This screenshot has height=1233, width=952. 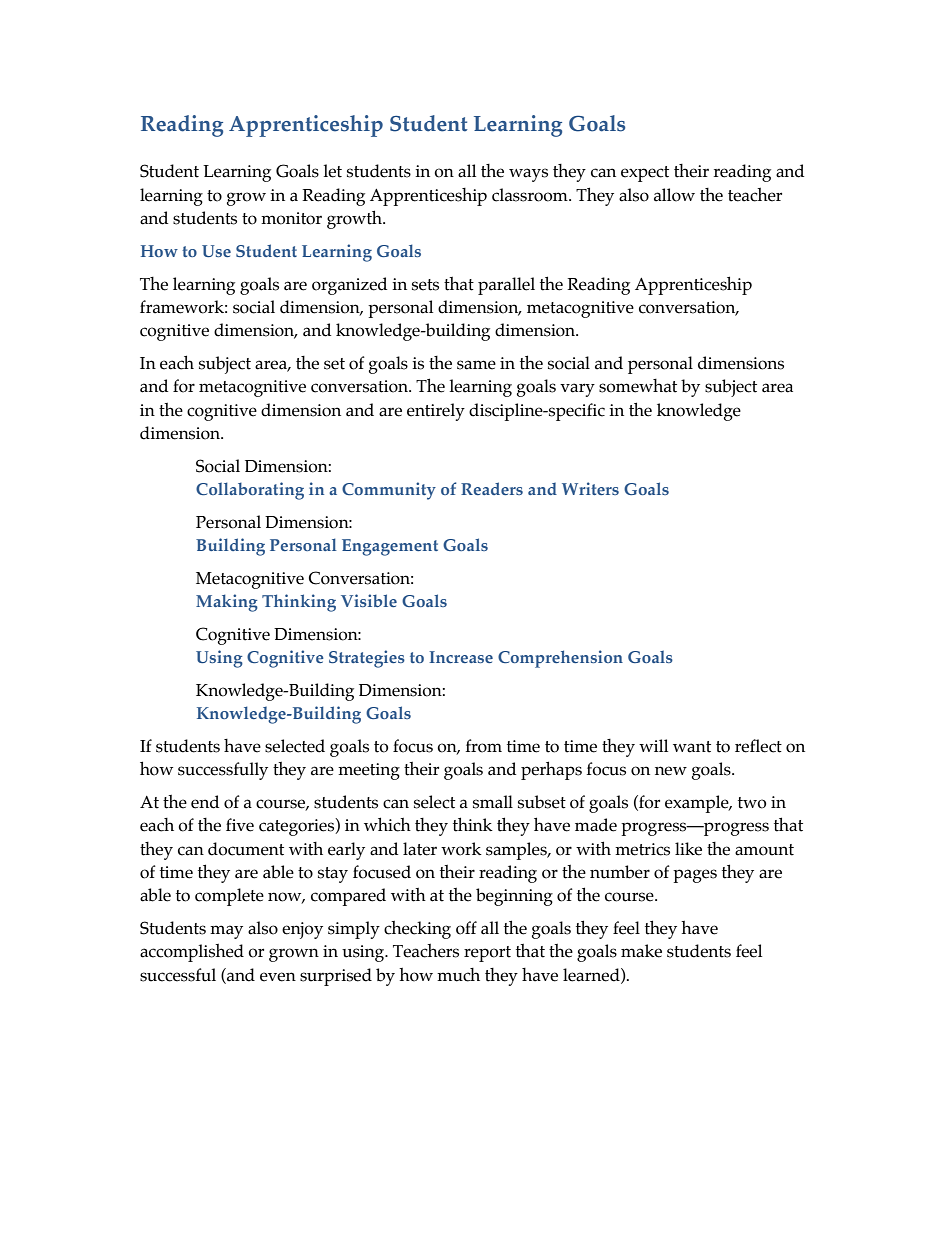 What do you see at coordinates (487, 954) in the screenshot?
I see `report` at bounding box center [487, 954].
